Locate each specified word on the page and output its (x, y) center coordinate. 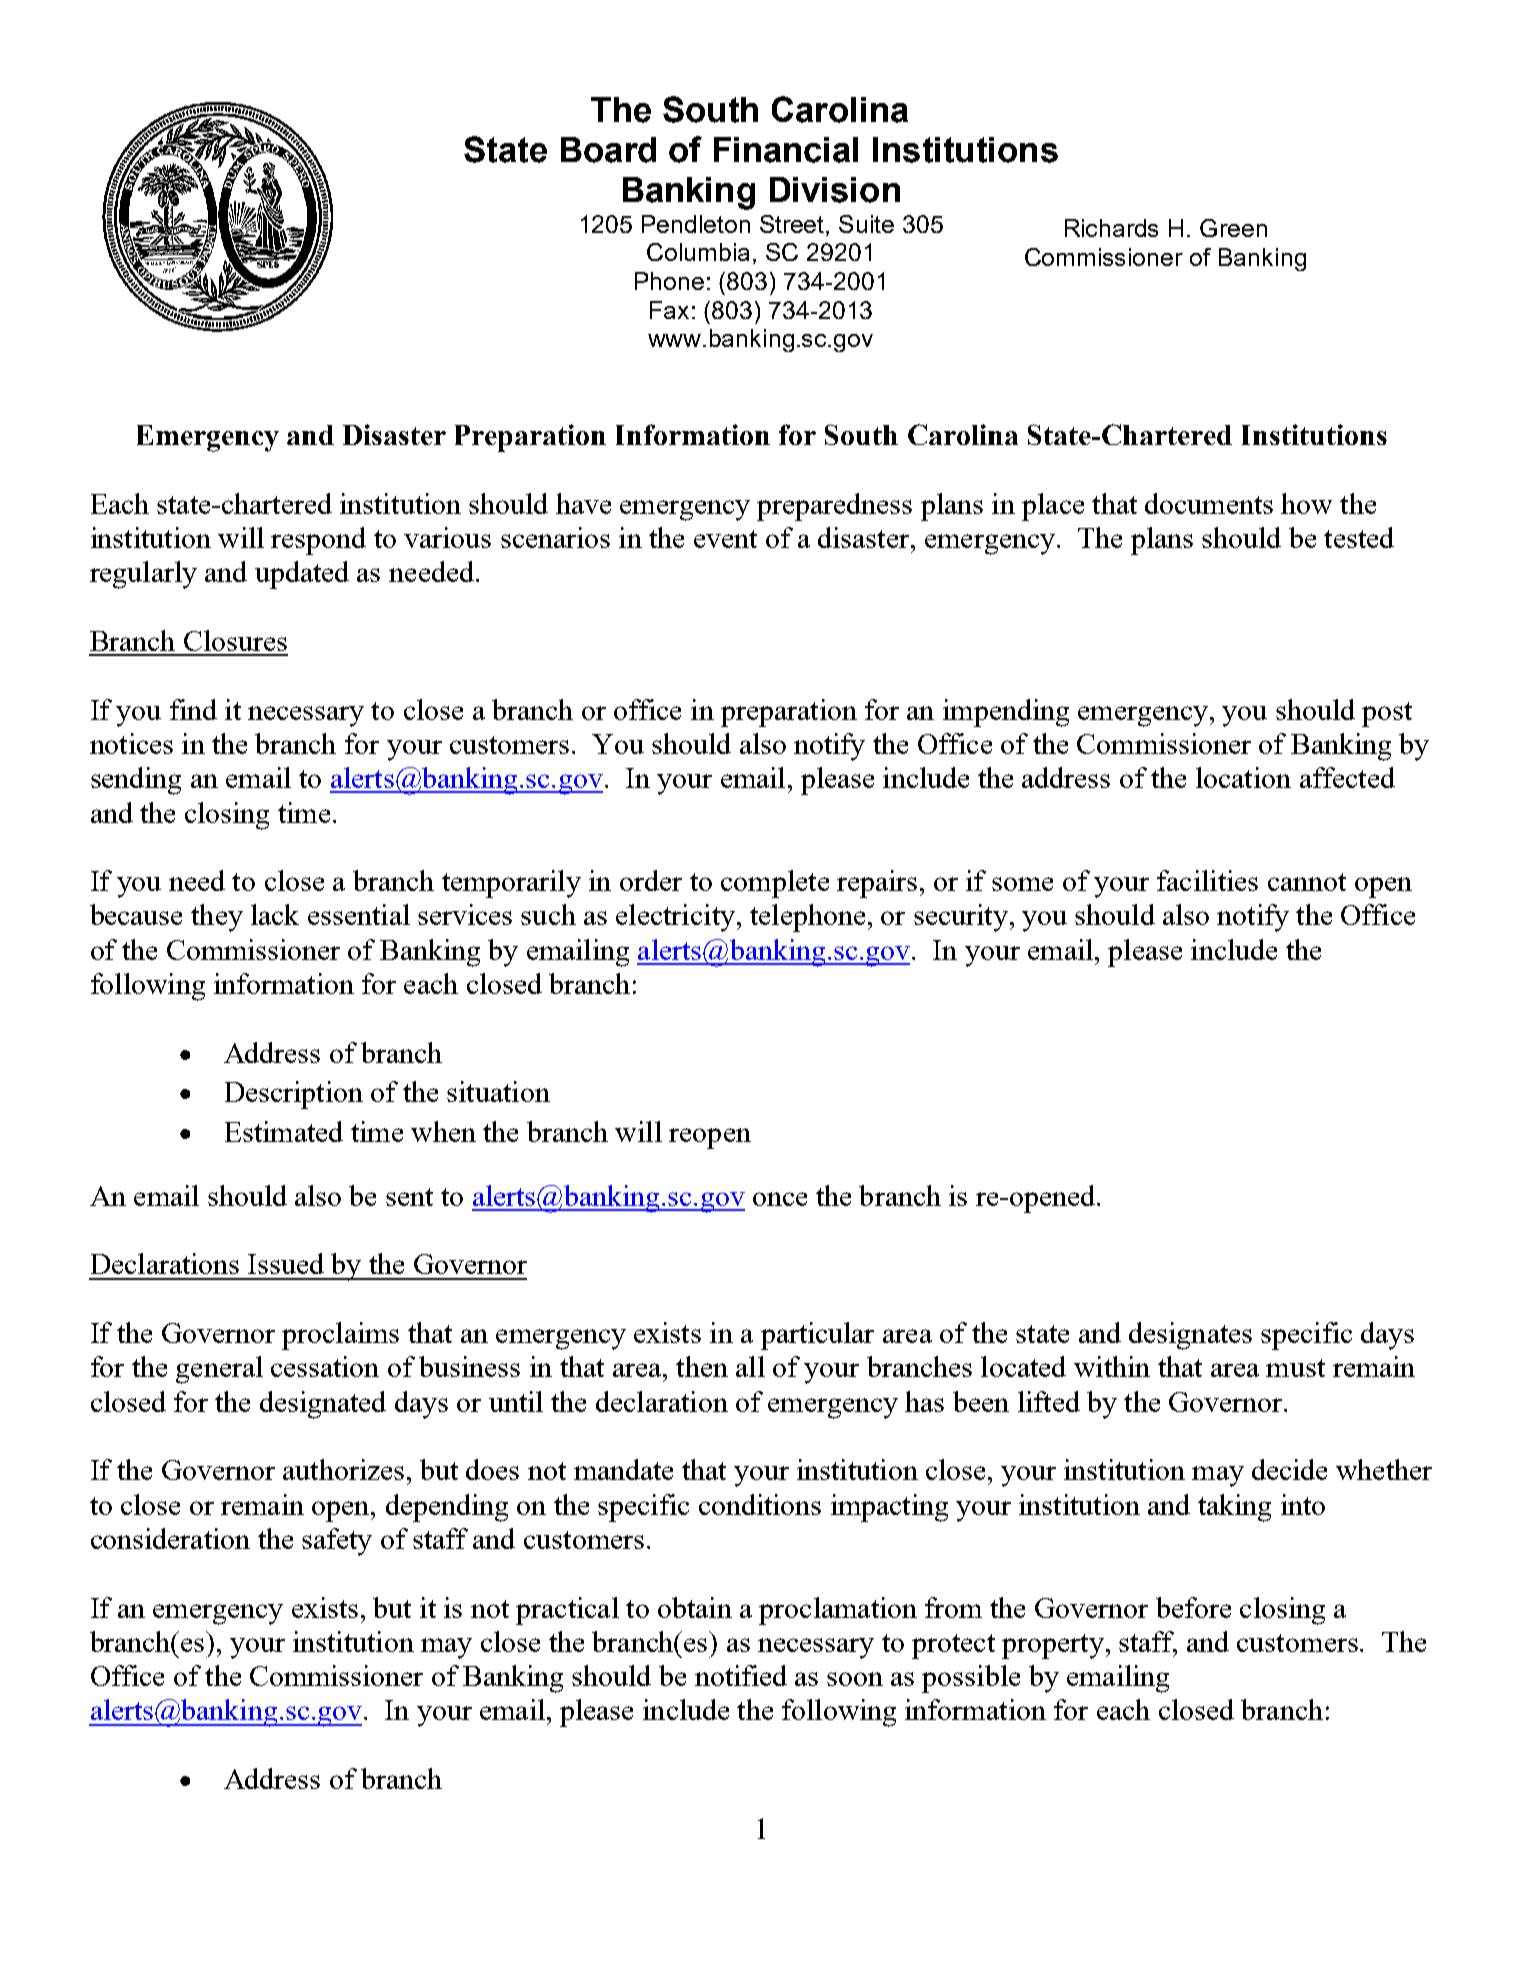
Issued (286, 1263)
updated (302, 575)
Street (793, 224)
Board (608, 150)
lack (275, 914)
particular (817, 1336)
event (725, 539)
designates (1190, 1336)
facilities (1207, 880)
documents (1209, 503)
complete (775, 884)
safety (337, 1542)
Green (1233, 228)
